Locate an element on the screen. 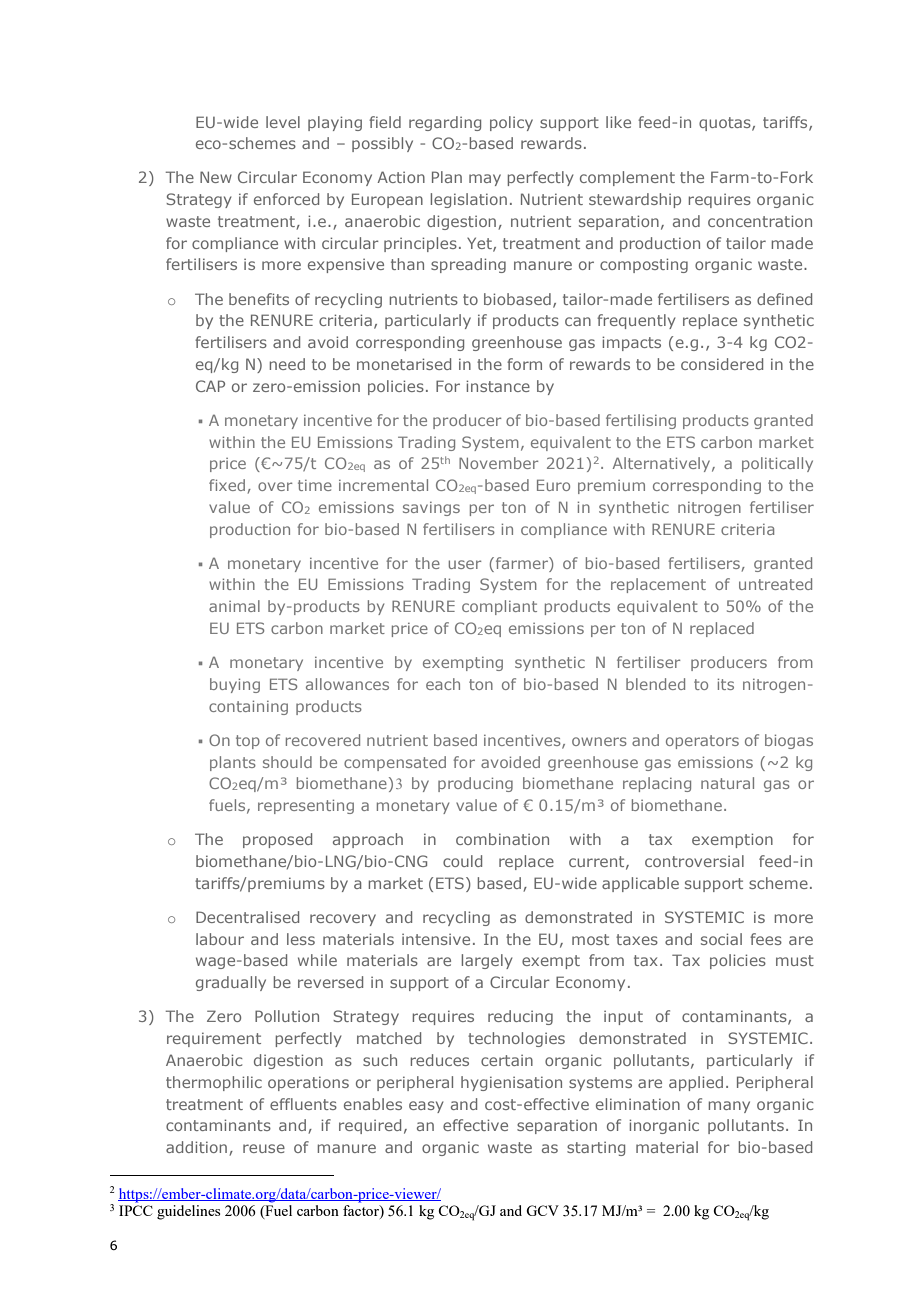  New is located at coordinates (216, 177).
